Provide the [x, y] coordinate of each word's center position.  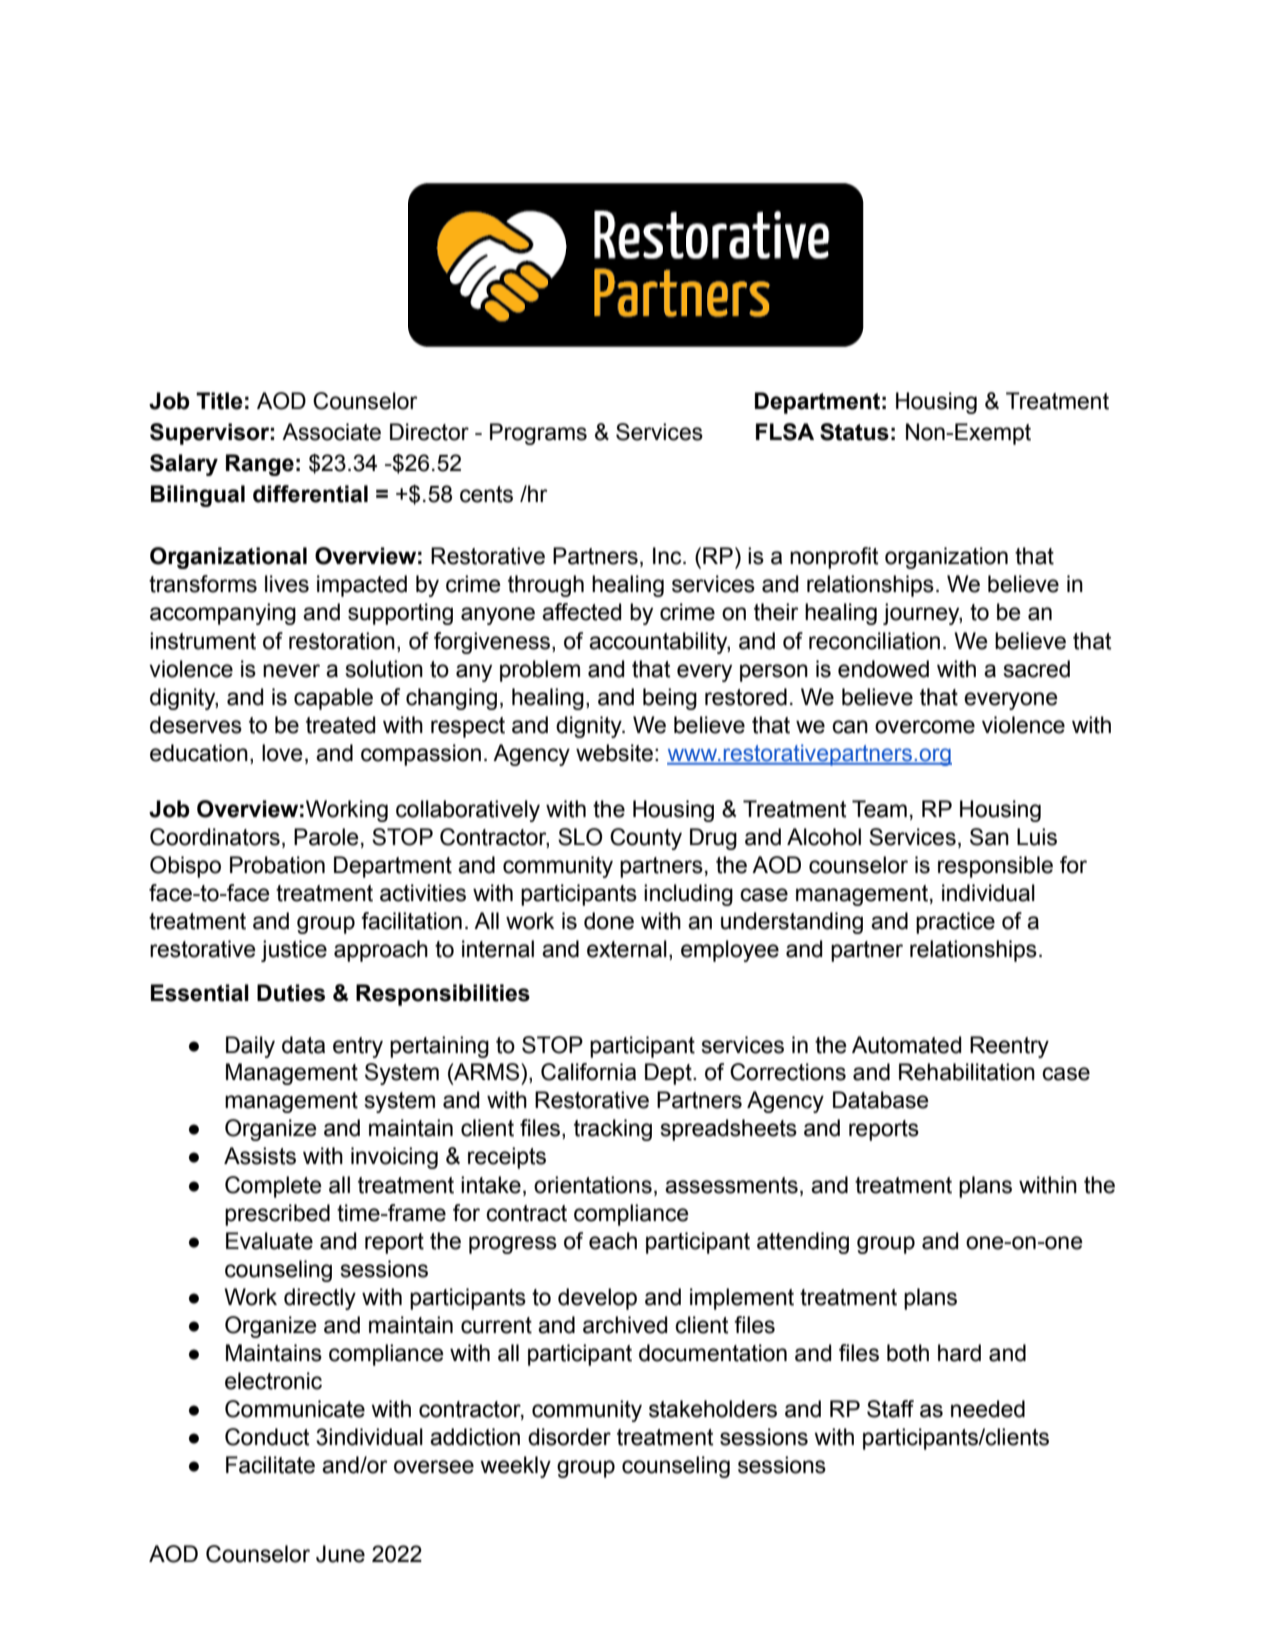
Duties [291, 993]
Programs [538, 434]
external [627, 949]
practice [955, 923]
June [340, 1554]
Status [854, 432]
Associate [331, 432]
